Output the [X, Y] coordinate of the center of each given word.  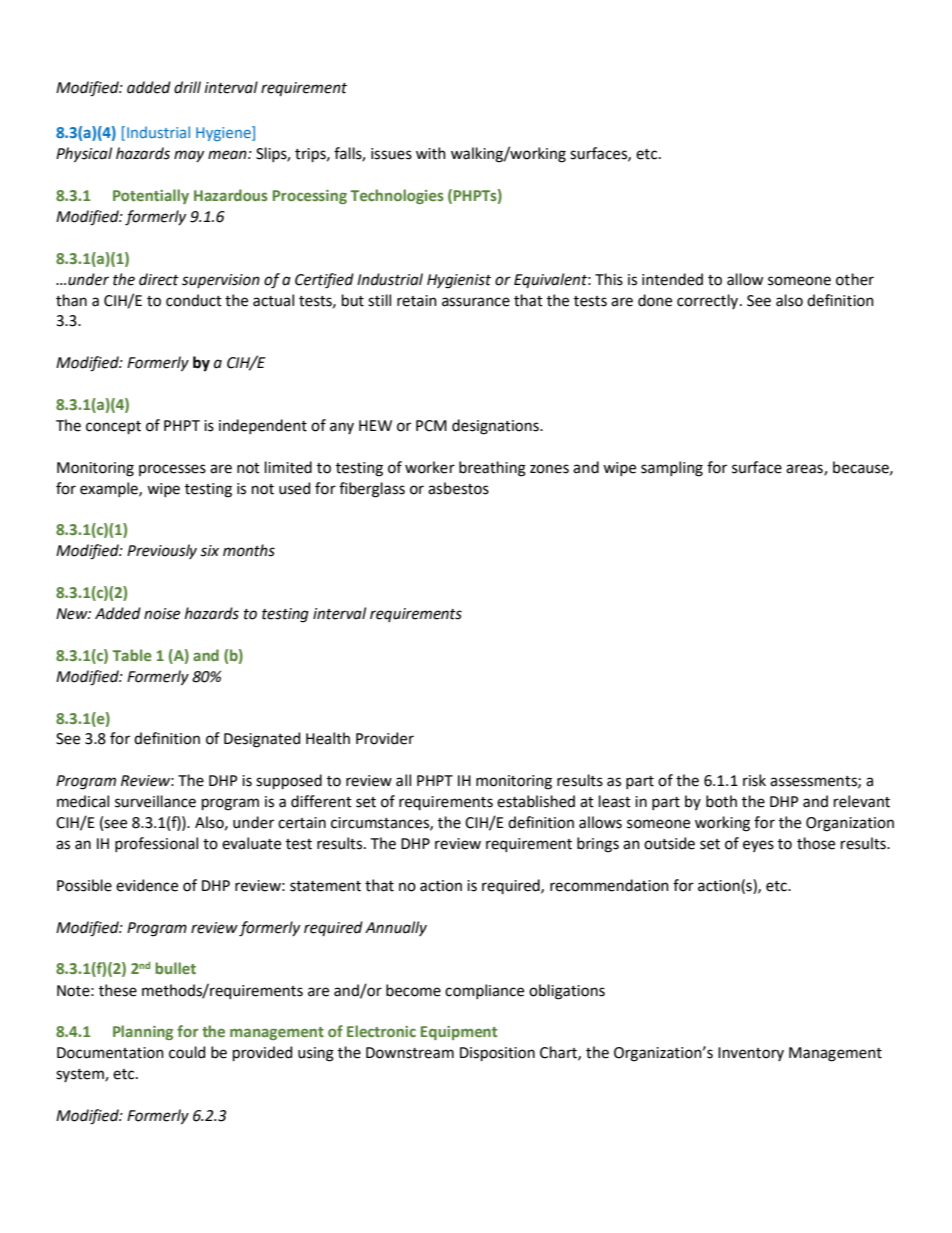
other [855, 279]
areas [805, 469]
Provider [385, 738]
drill [187, 87]
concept [113, 427]
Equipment [459, 1033]
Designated [262, 740]
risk [754, 780]
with [431, 153]
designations [496, 427]
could [187, 1052]
